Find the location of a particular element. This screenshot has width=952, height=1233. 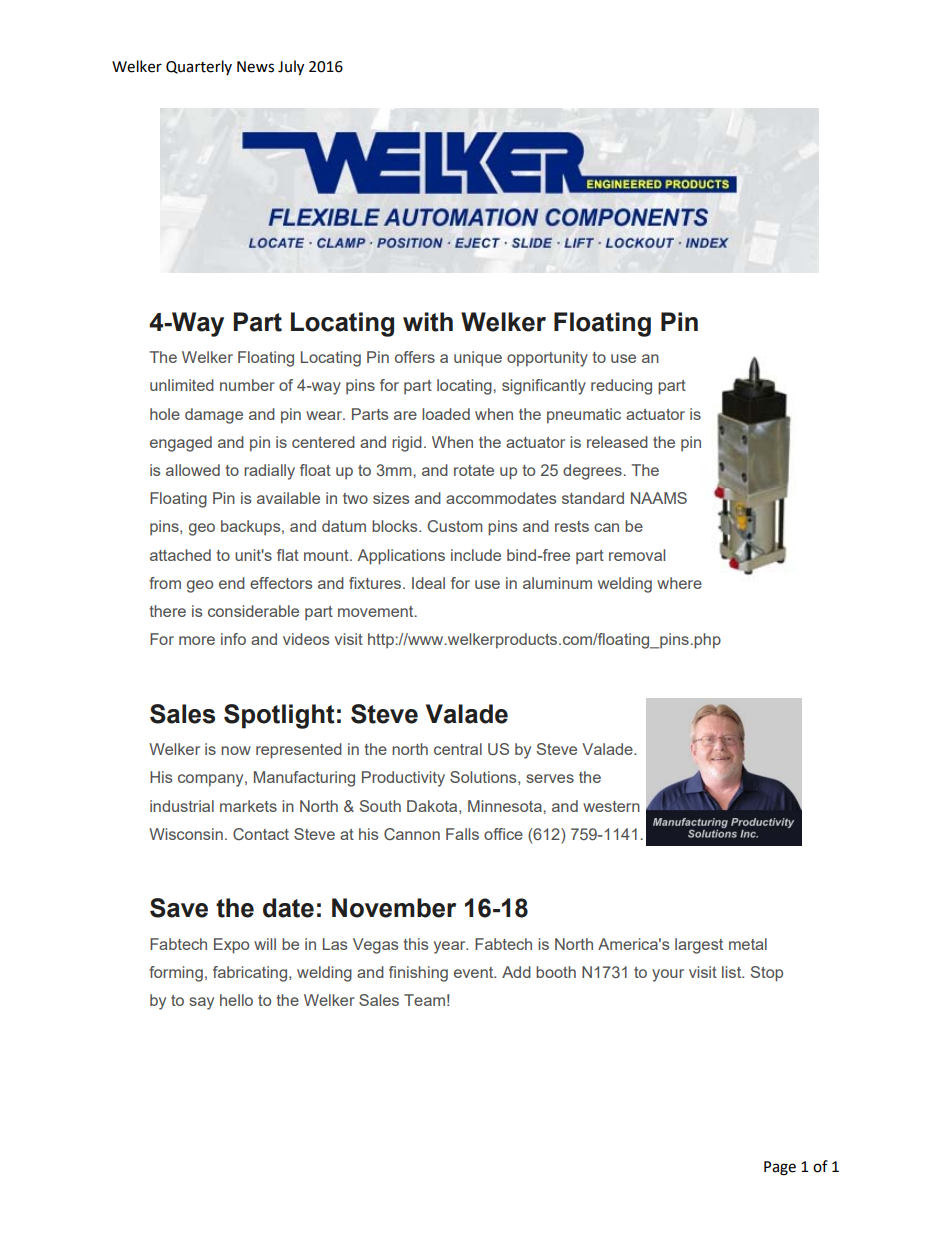

July is located at coordinates (291, 67).
